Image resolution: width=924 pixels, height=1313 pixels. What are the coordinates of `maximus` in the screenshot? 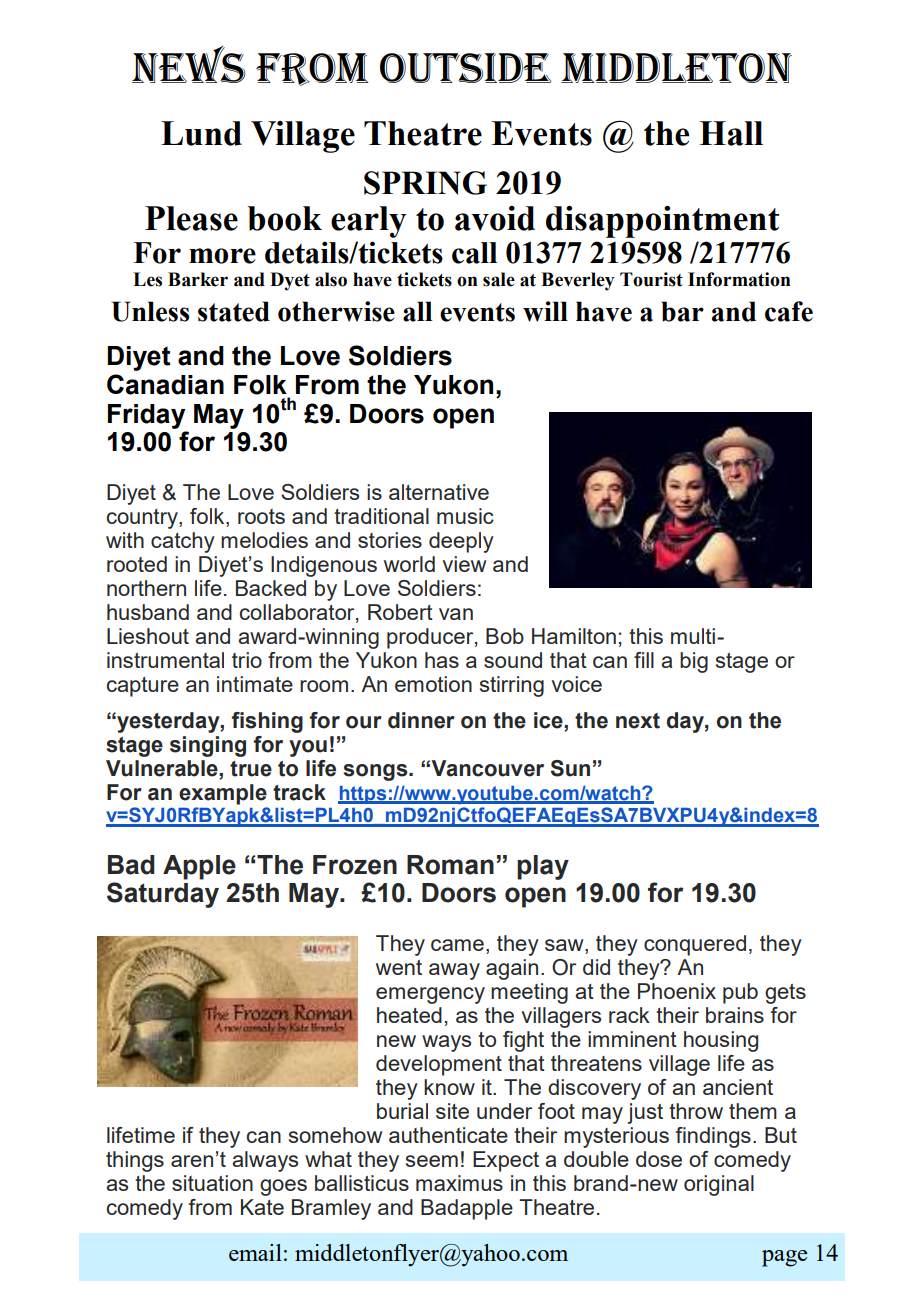 It's located at (459, 1183).
